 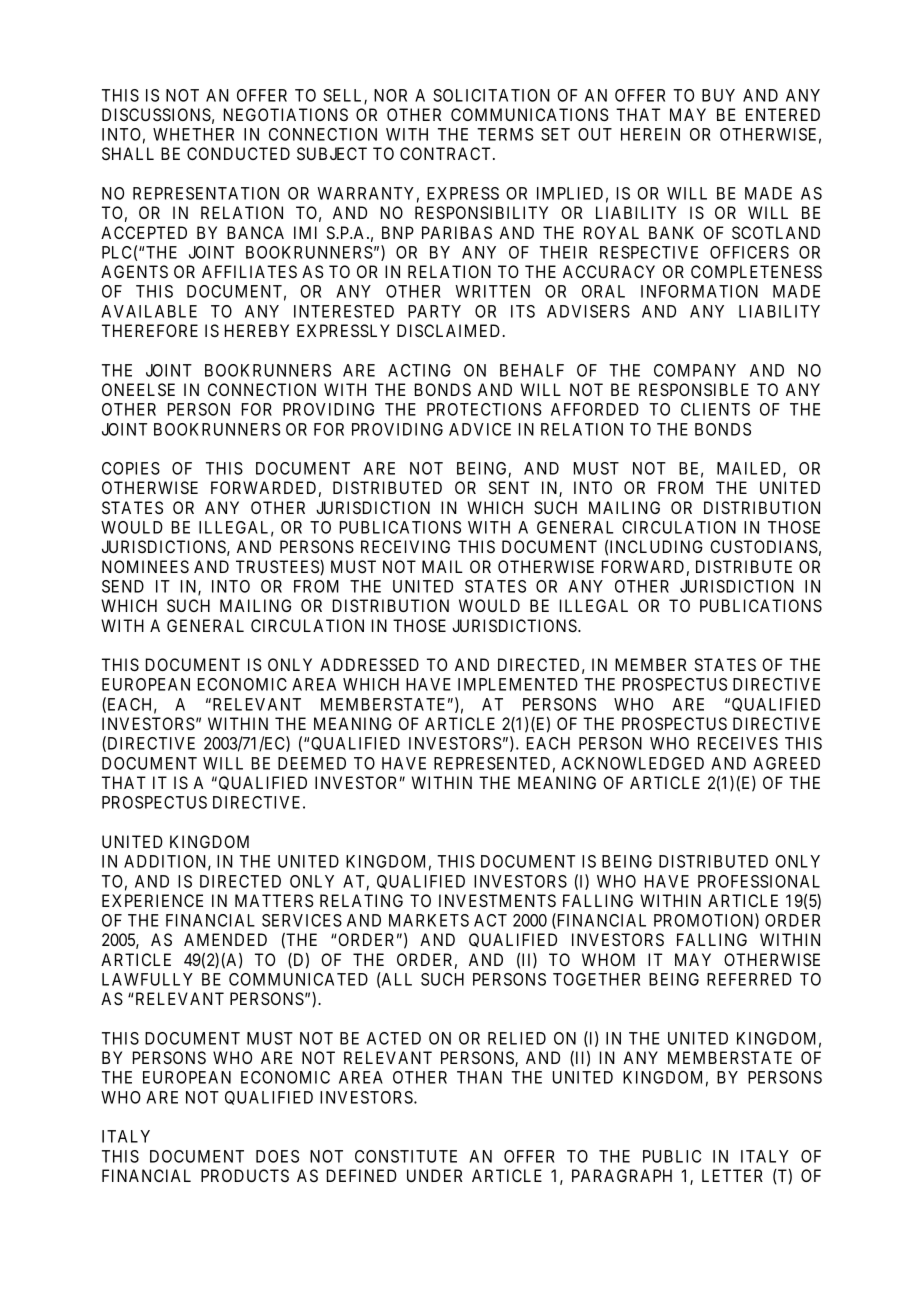 What do you see at coordinates (480, 429) in the document?
I see `ADVICE` at bounding box center [480, 429].
